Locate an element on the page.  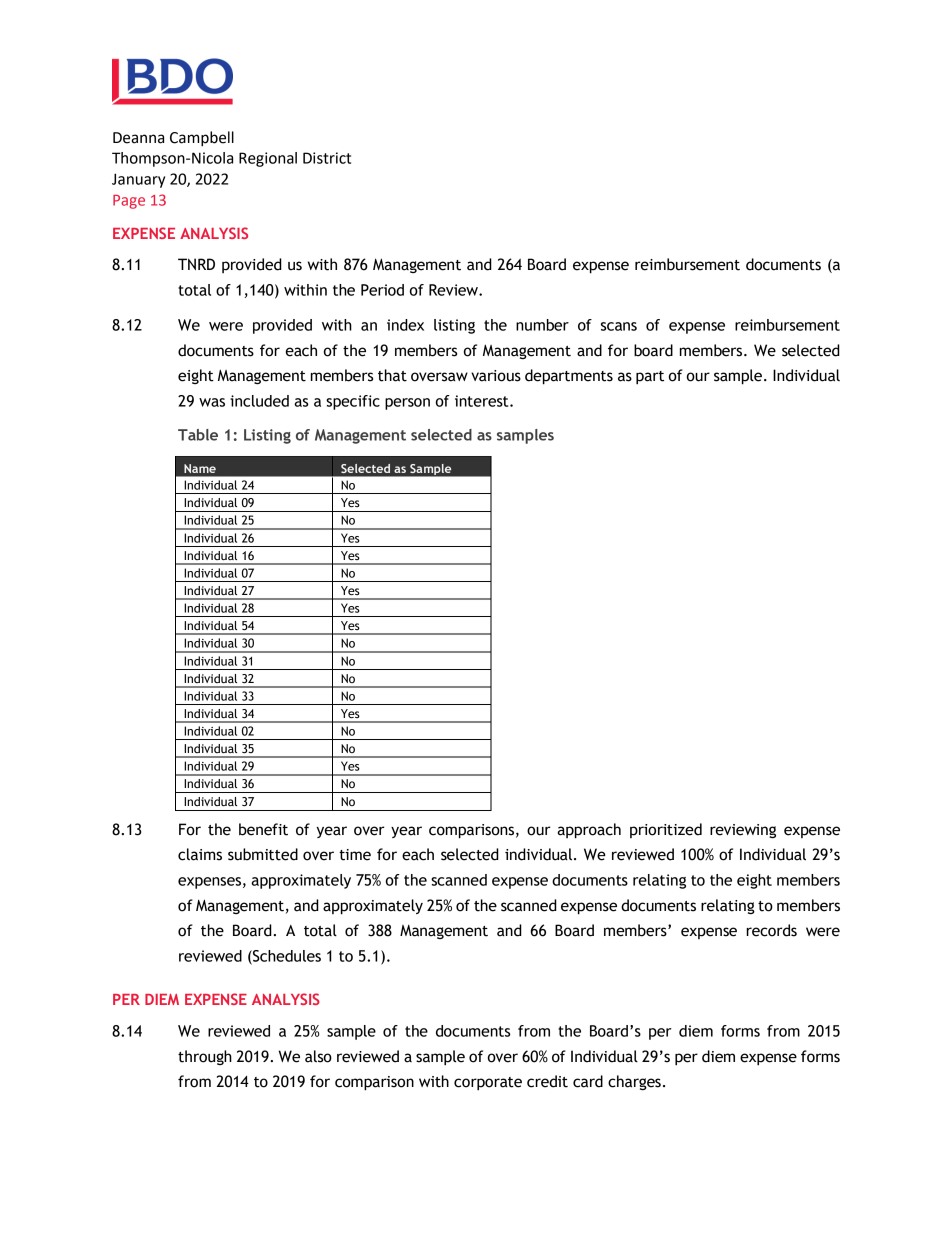
interest is located at coordinates (483, 401).
